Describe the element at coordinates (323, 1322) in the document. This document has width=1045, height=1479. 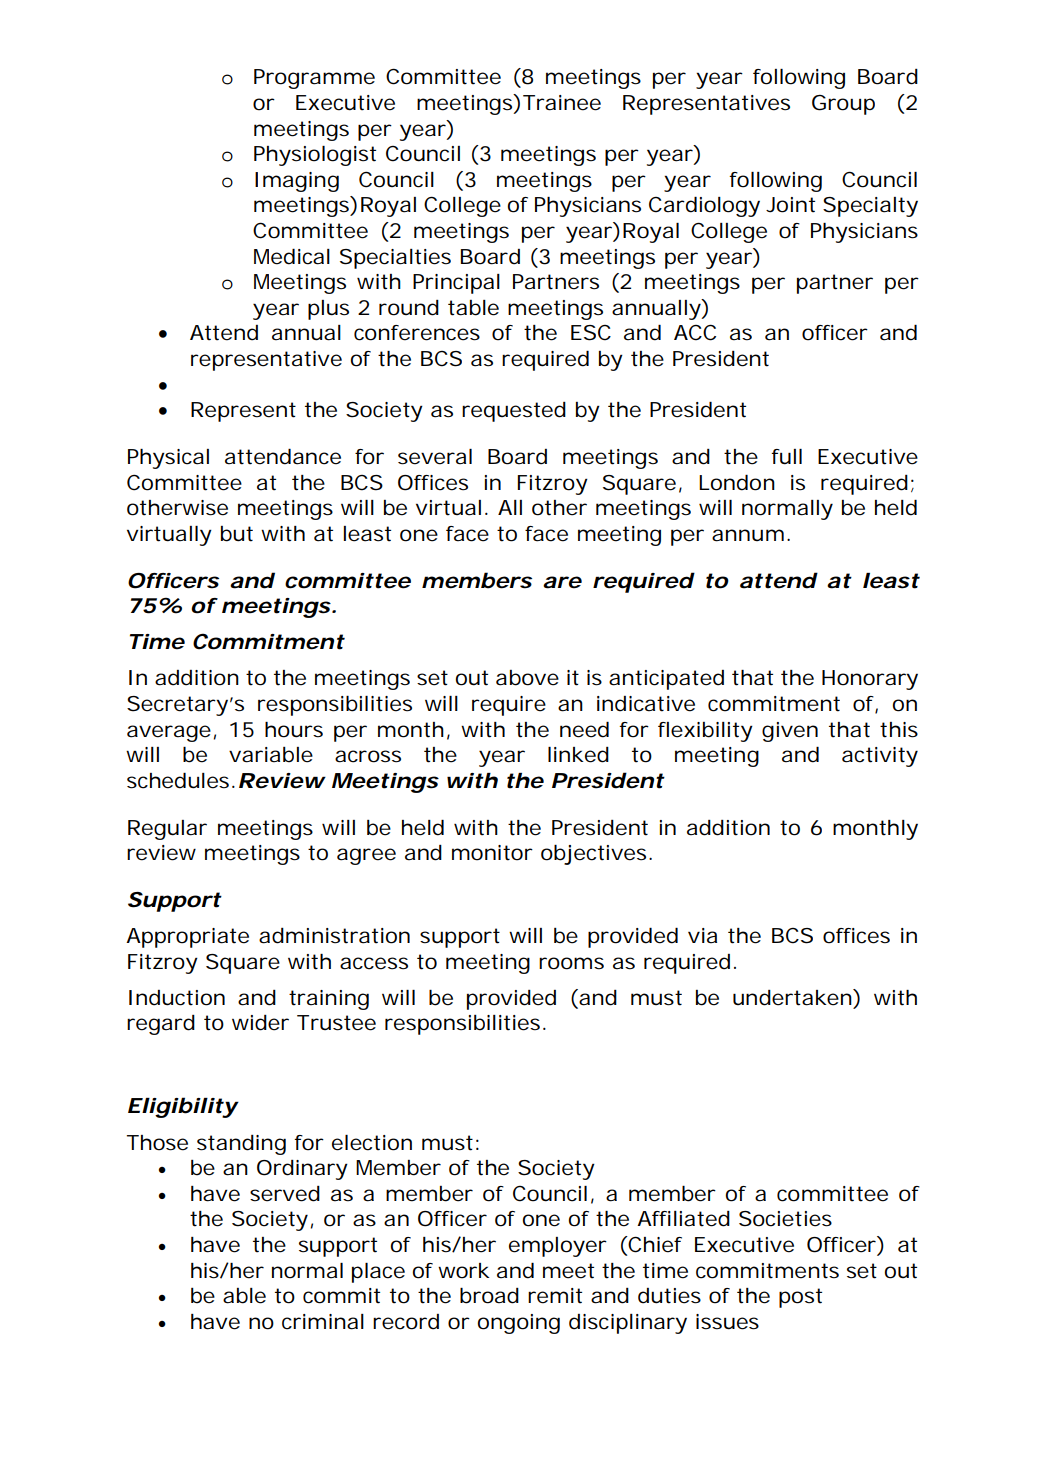
I see `criminal` at that location.
